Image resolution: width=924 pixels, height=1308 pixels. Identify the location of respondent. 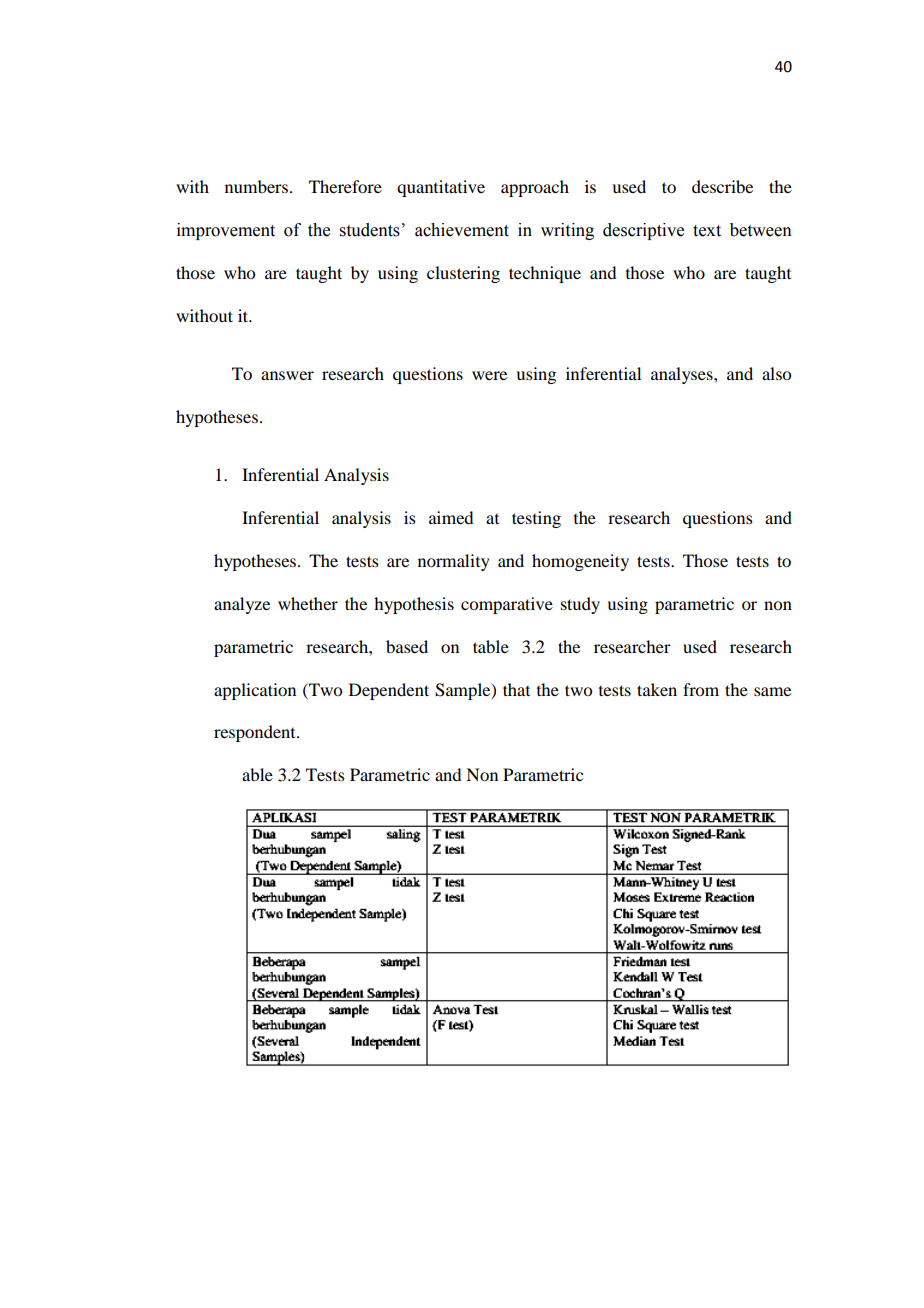
(256, 733).
